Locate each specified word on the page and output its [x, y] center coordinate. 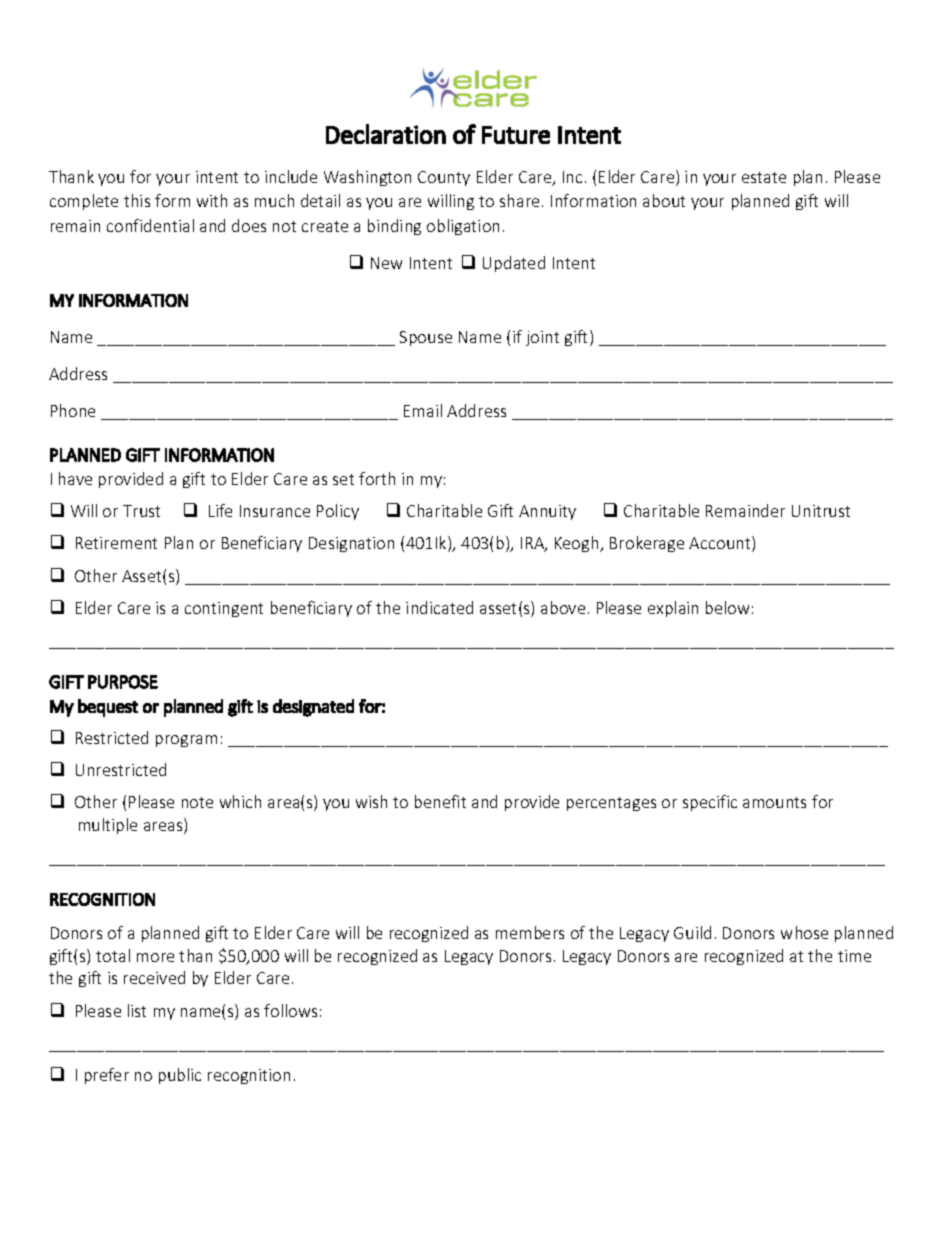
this [137, 200]
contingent [224, 609]
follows [290, 1010]
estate [764, 177]
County [444, 178]
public [180, 1076]
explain [673, 609]
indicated [439, 607]
